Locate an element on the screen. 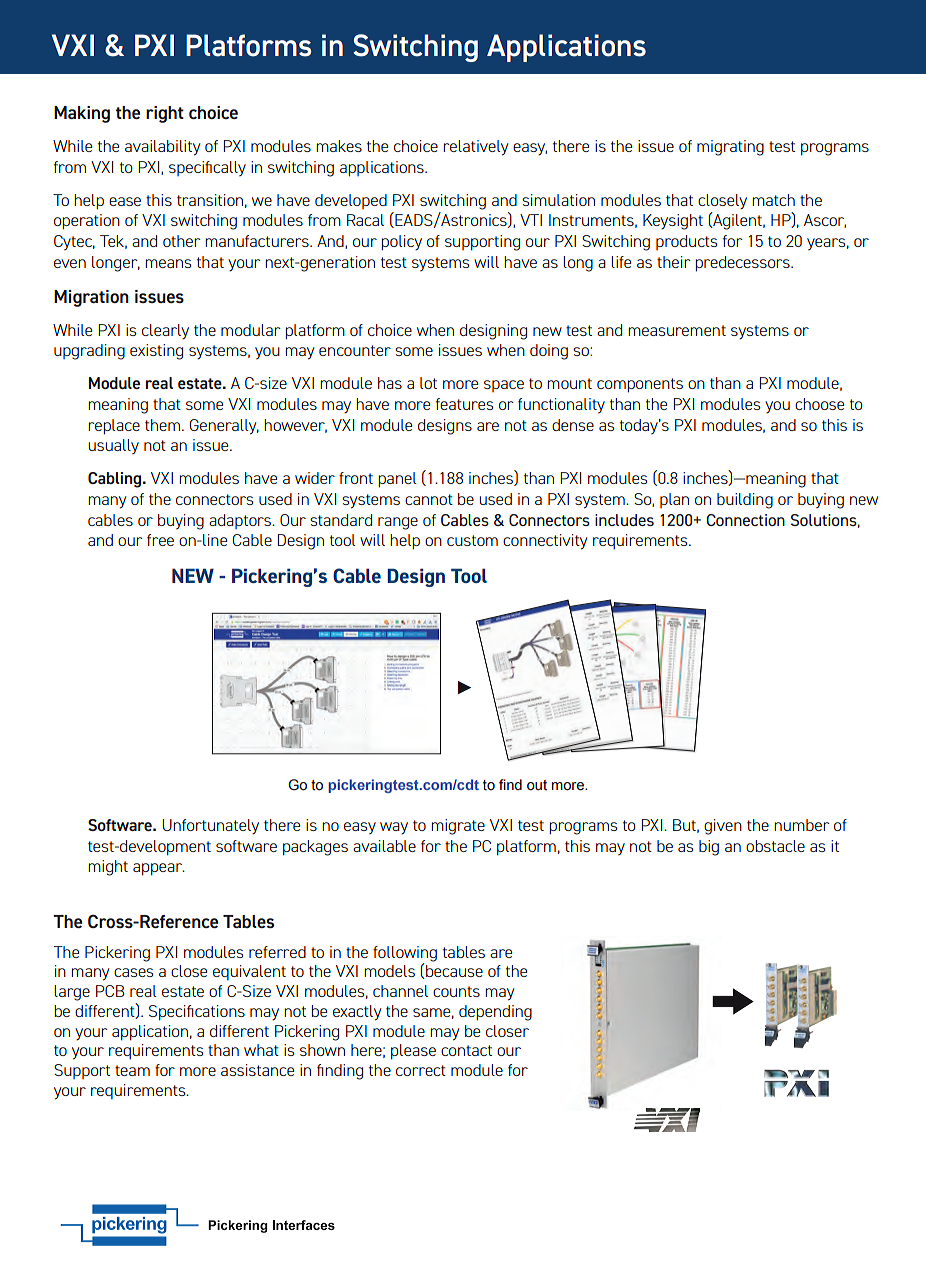 The height and width of the screenshot is (1288, 926). migrating is located at coordinates (730, 148).
